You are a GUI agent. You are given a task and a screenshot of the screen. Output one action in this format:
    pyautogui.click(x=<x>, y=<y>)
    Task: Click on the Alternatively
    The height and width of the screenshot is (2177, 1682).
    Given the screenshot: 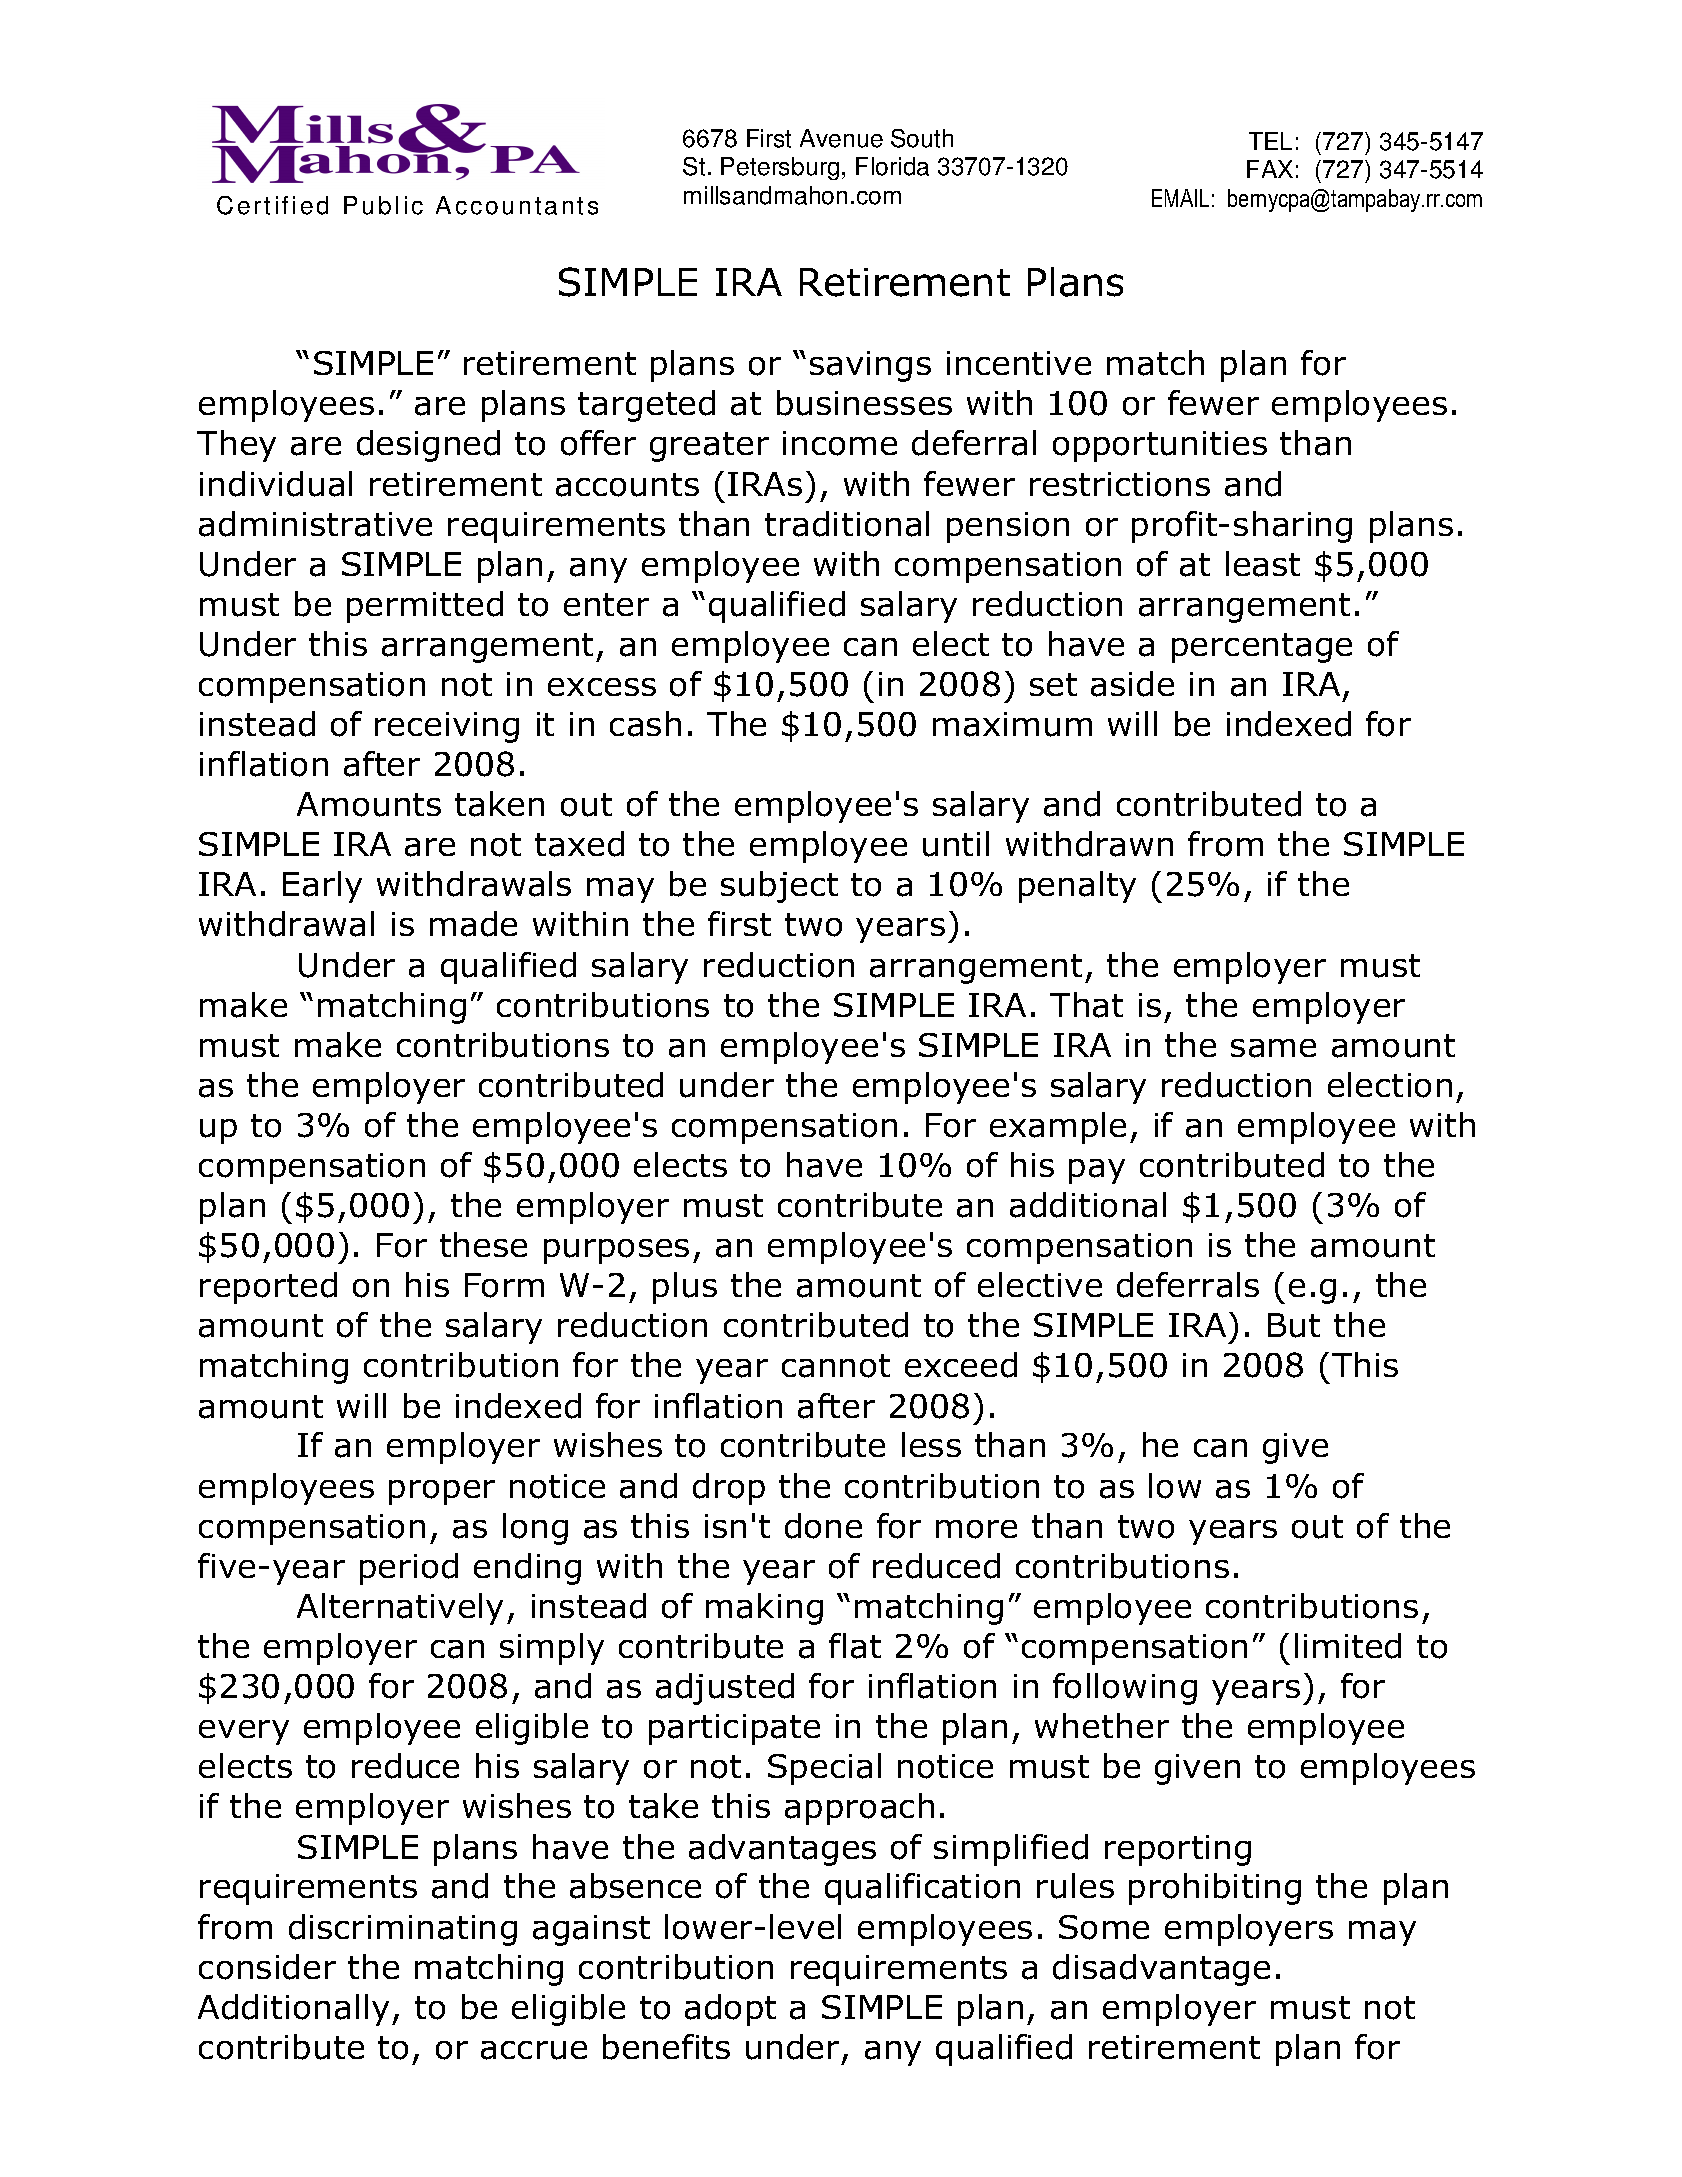 What is the action you would take?
    pyautogui.click(x=400, y=1609)
